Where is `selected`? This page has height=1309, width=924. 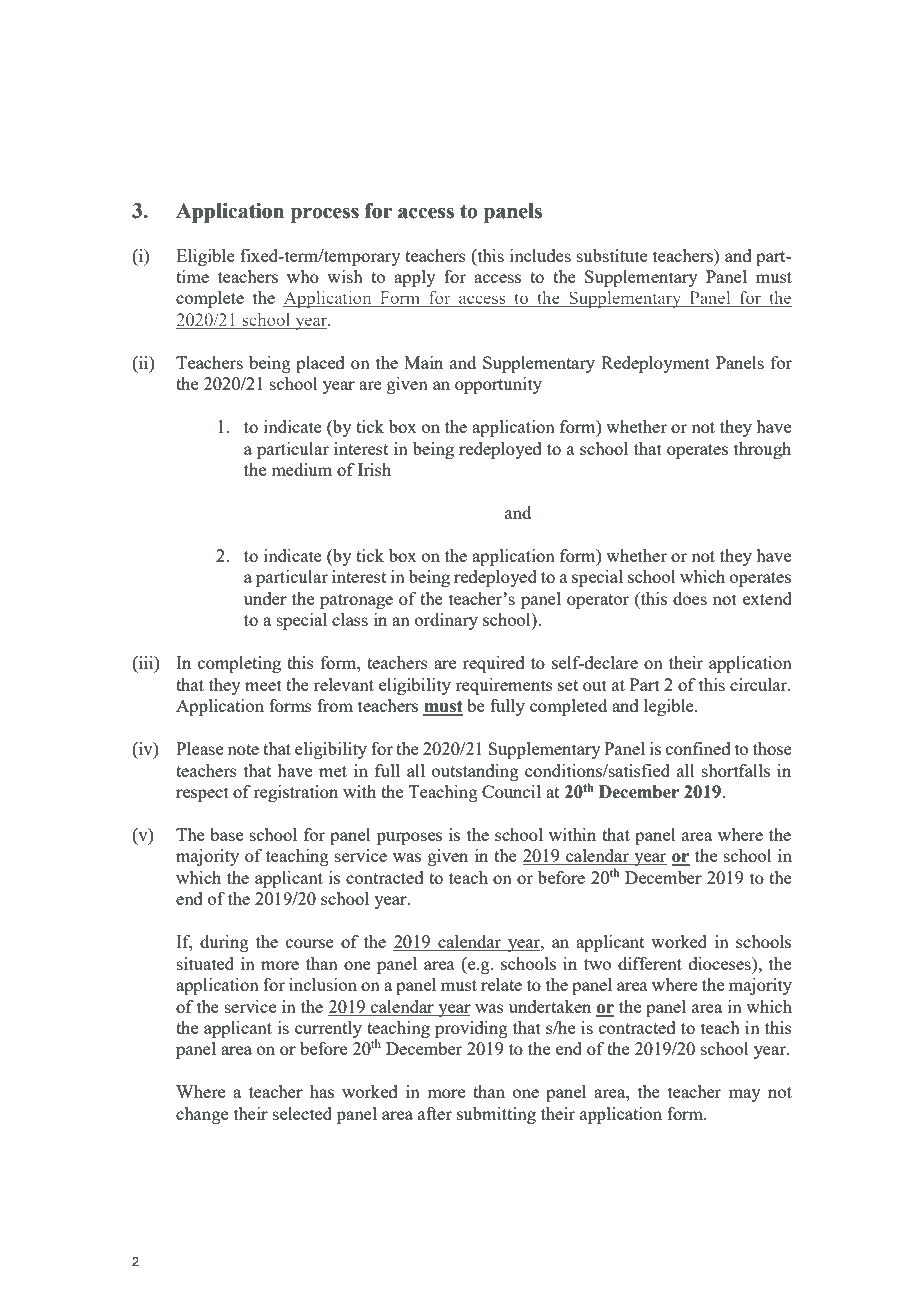 selected is located at coordinates (302, 1113).
